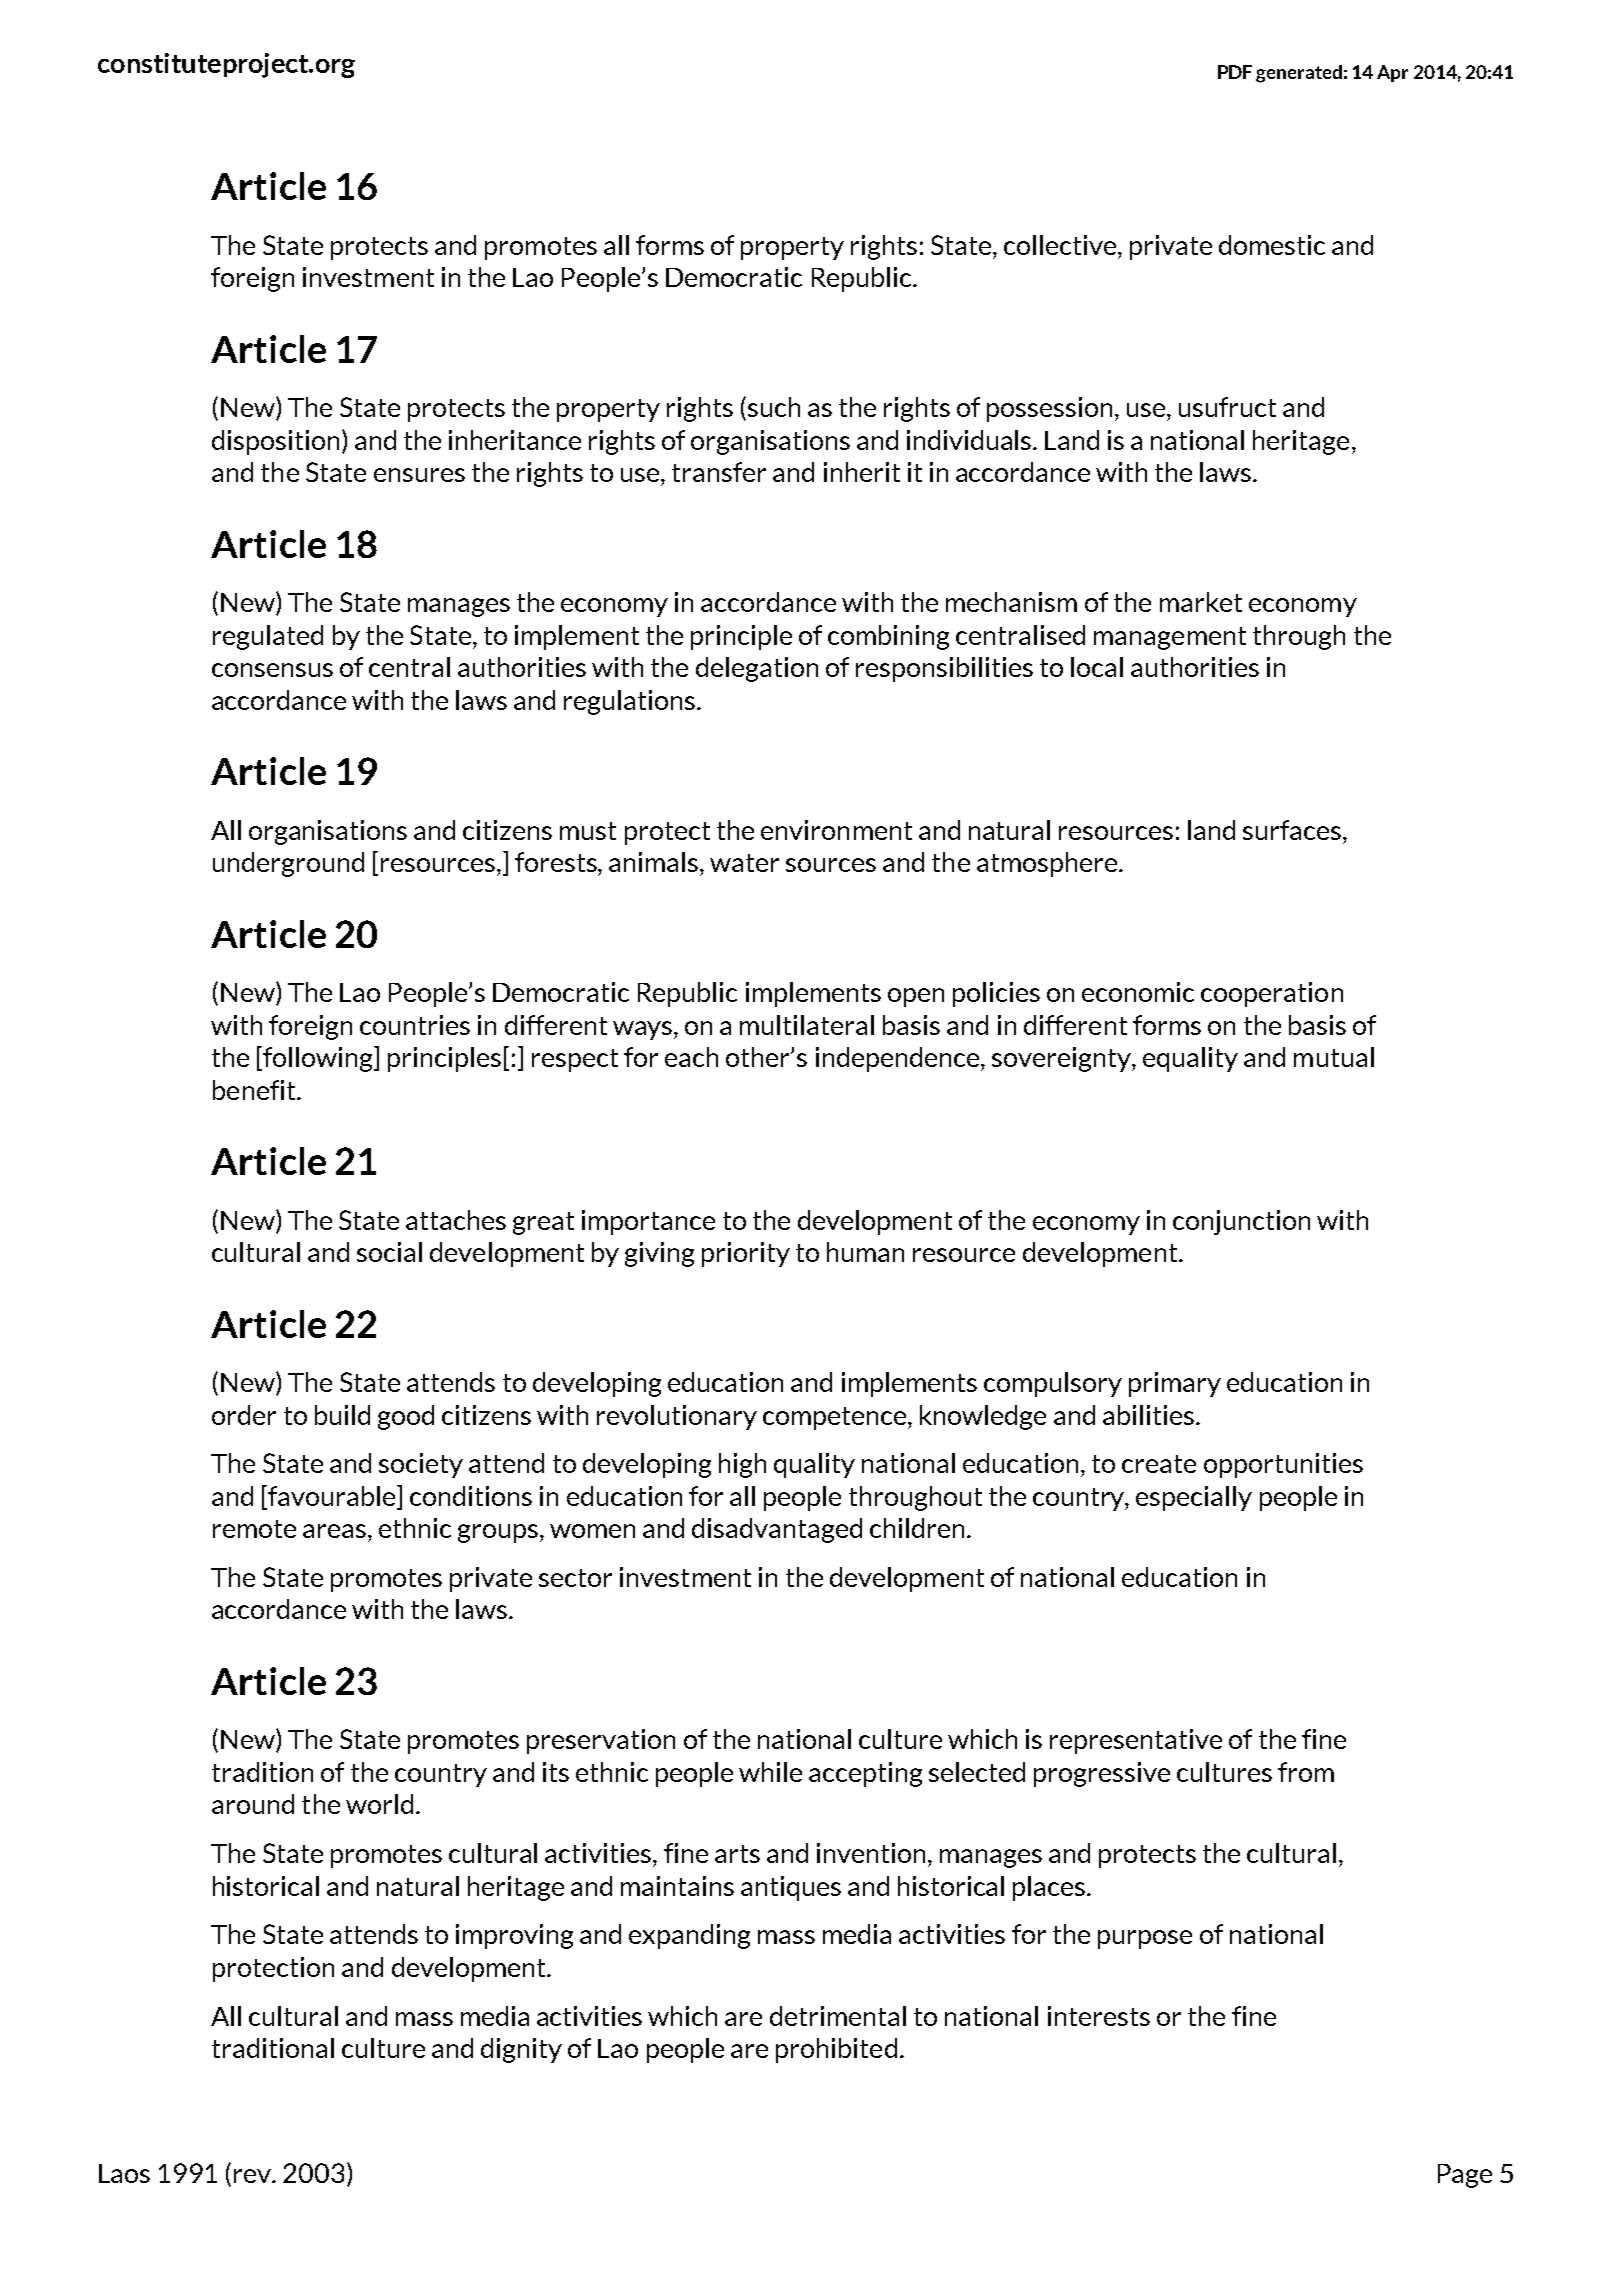 The height and width of the screenshot is (2280, 1612). I want to click on mutual, so click(1334, 1057).
